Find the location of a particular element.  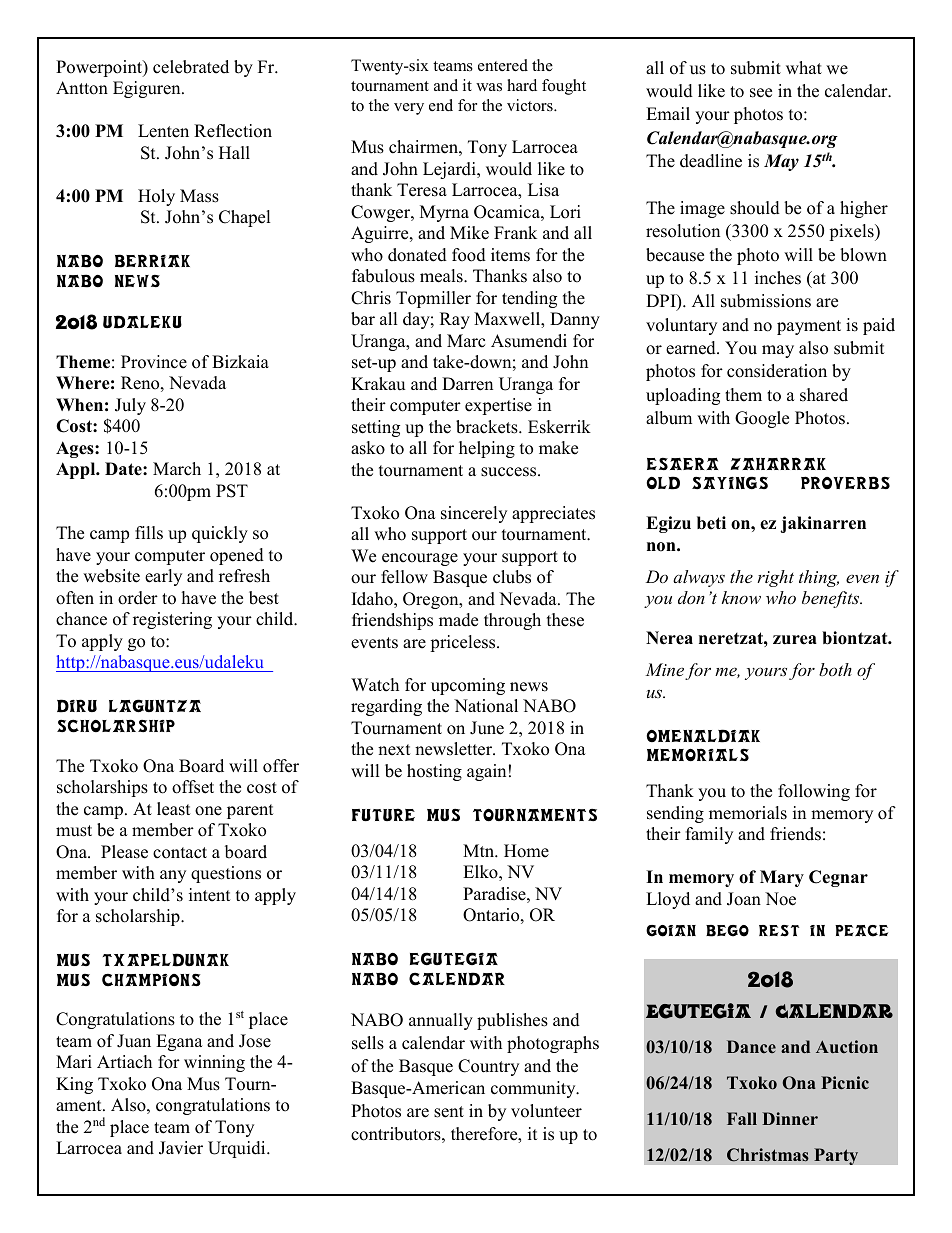

Lenten is located at coordinates (163, 131).
